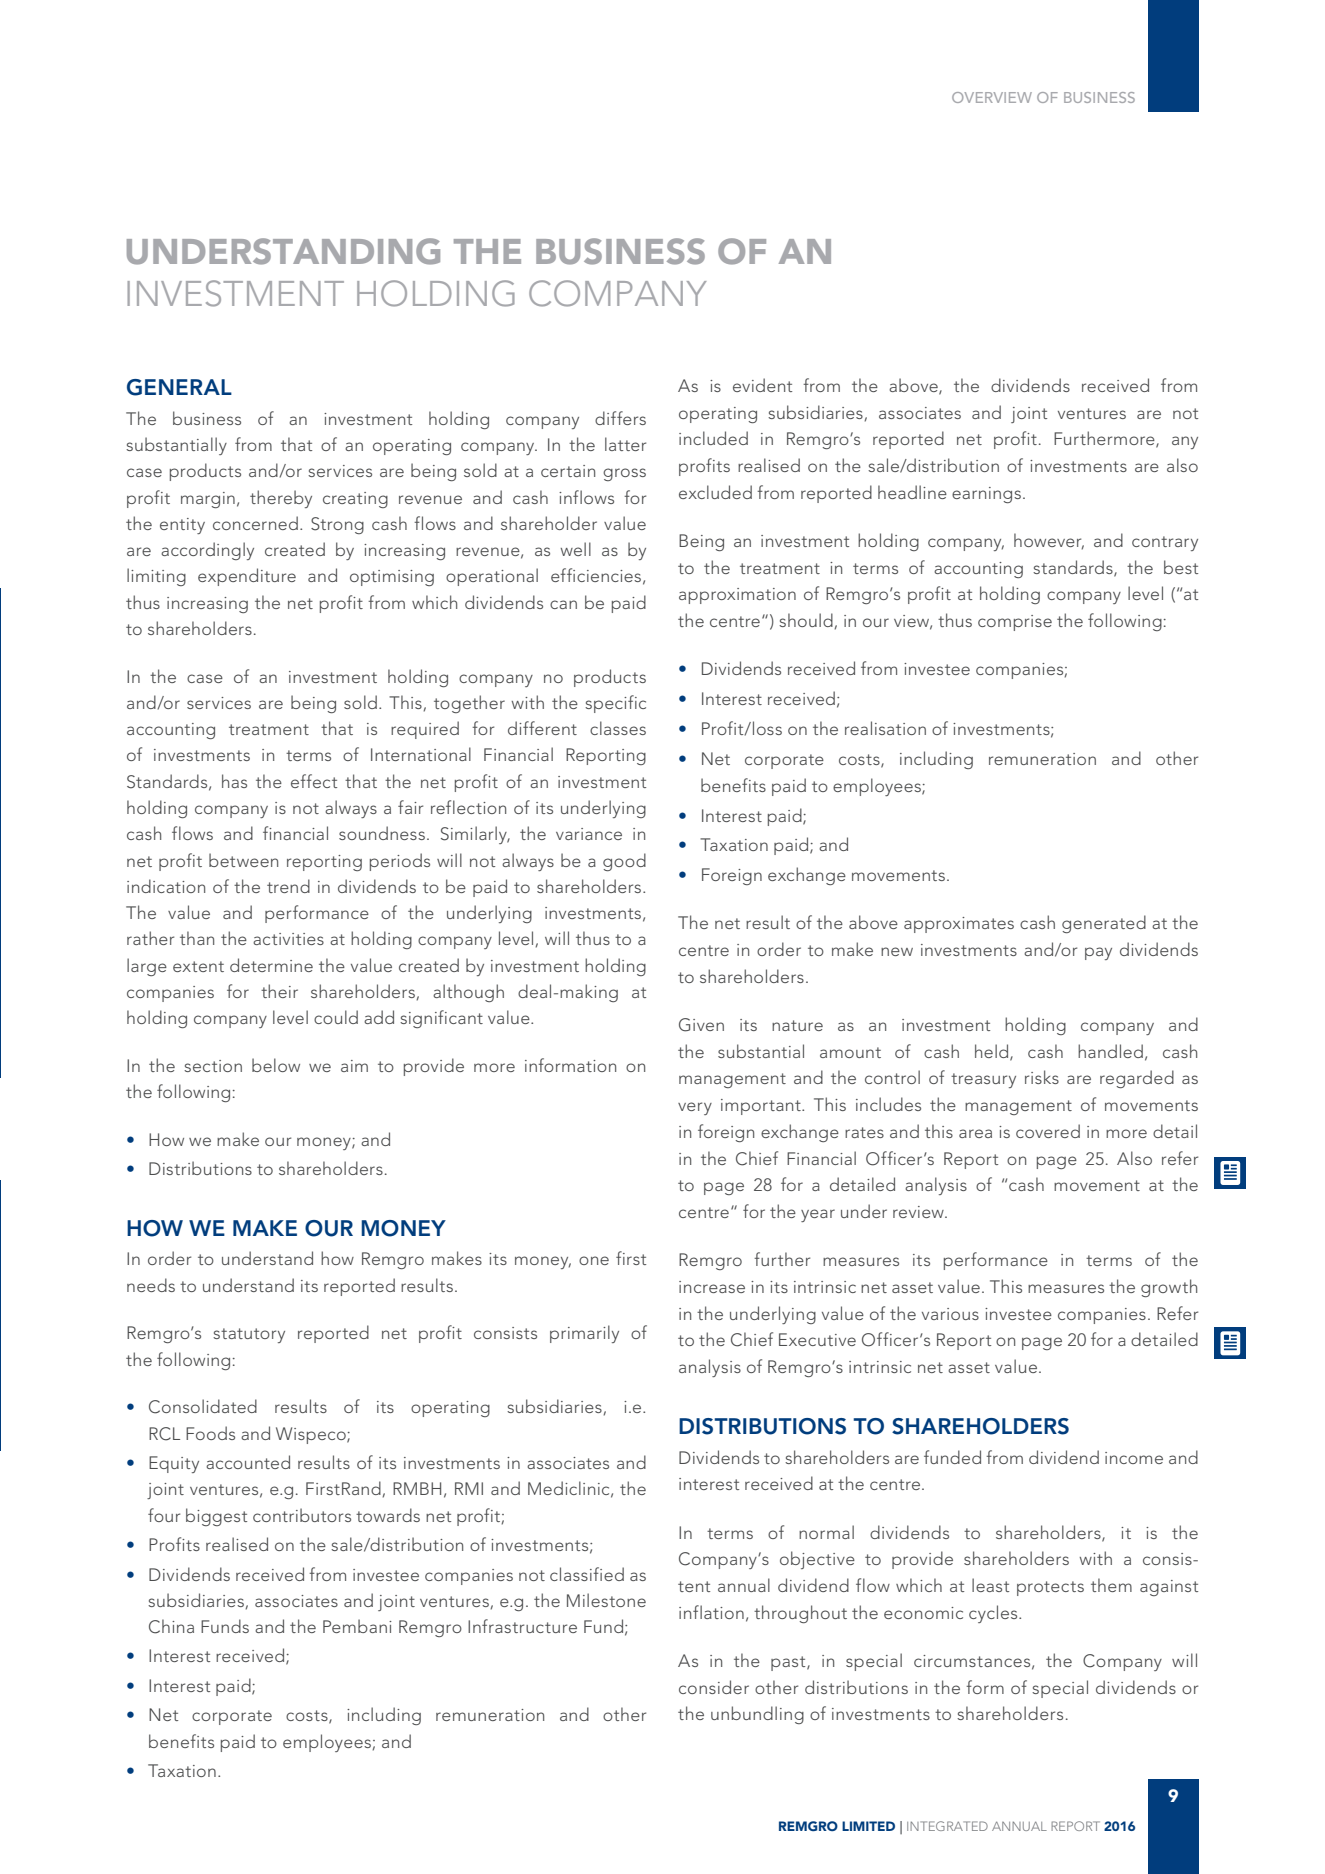 The height and width of the page is (1874, 1325). What do you see at coordinates (584, 1334) in the page?
I see `primarily` at bounding box center [584, 1334].
